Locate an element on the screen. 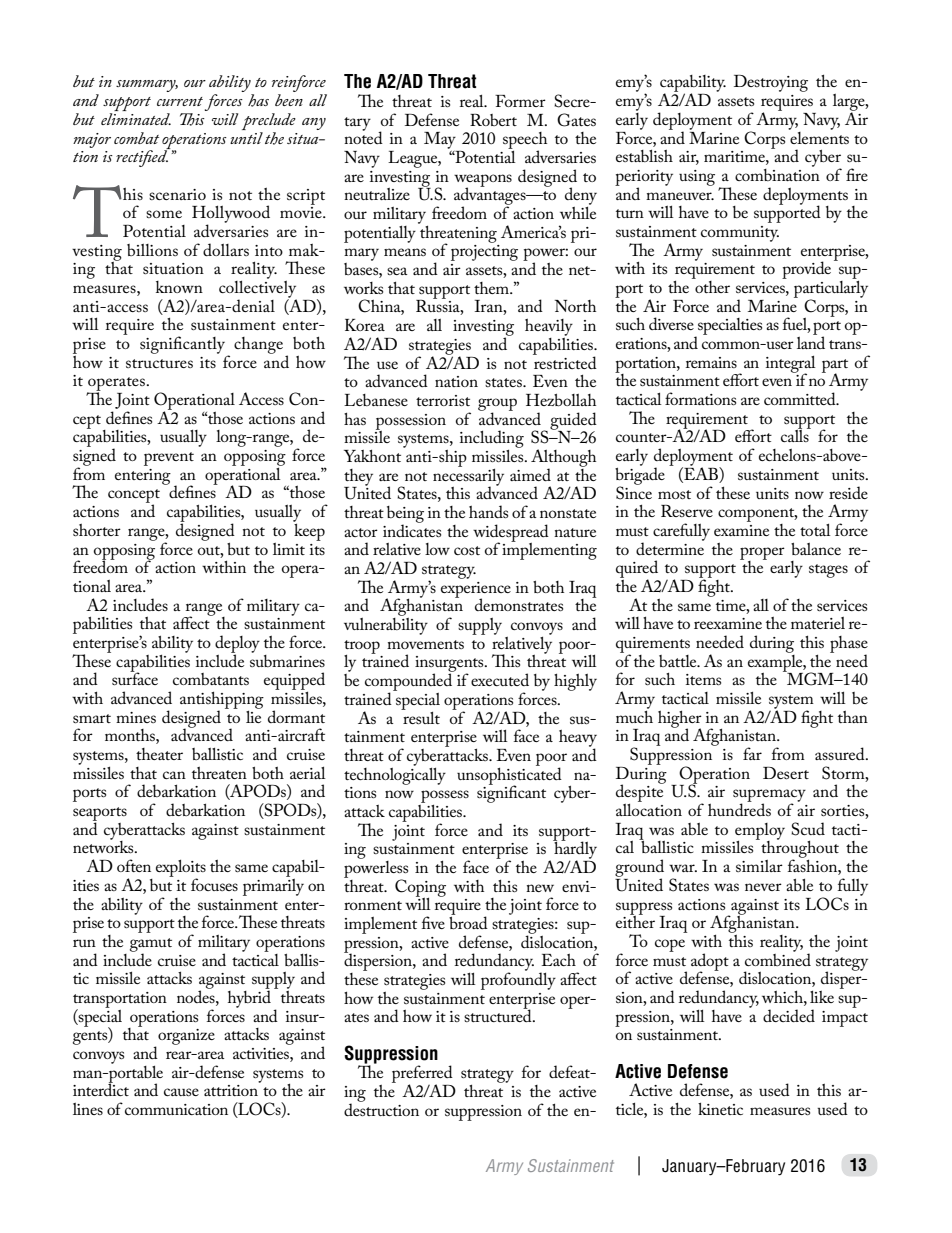 The image size is (952, 1233). cause is located at coordinates (181, 1092).
